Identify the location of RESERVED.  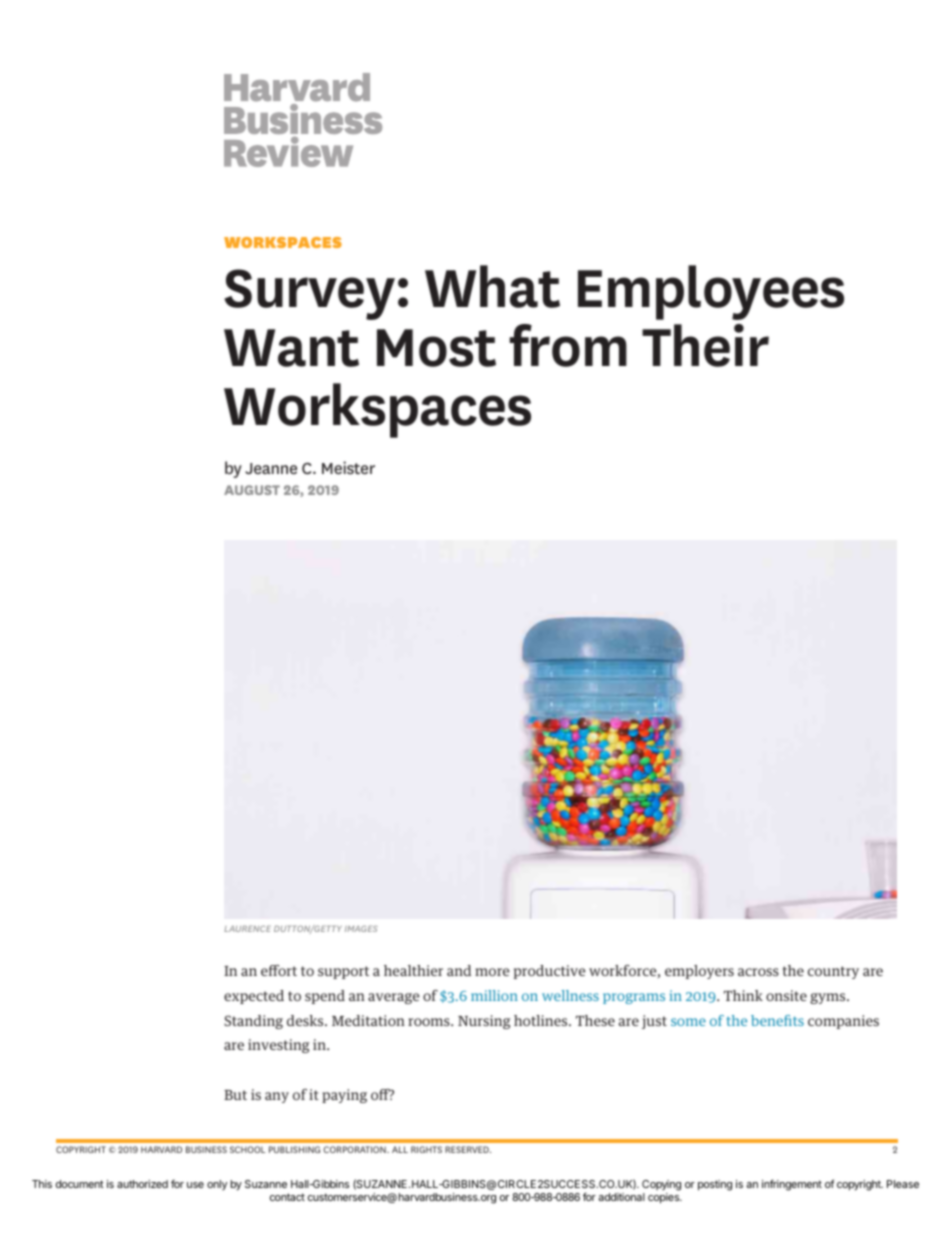
(468, 1149).
